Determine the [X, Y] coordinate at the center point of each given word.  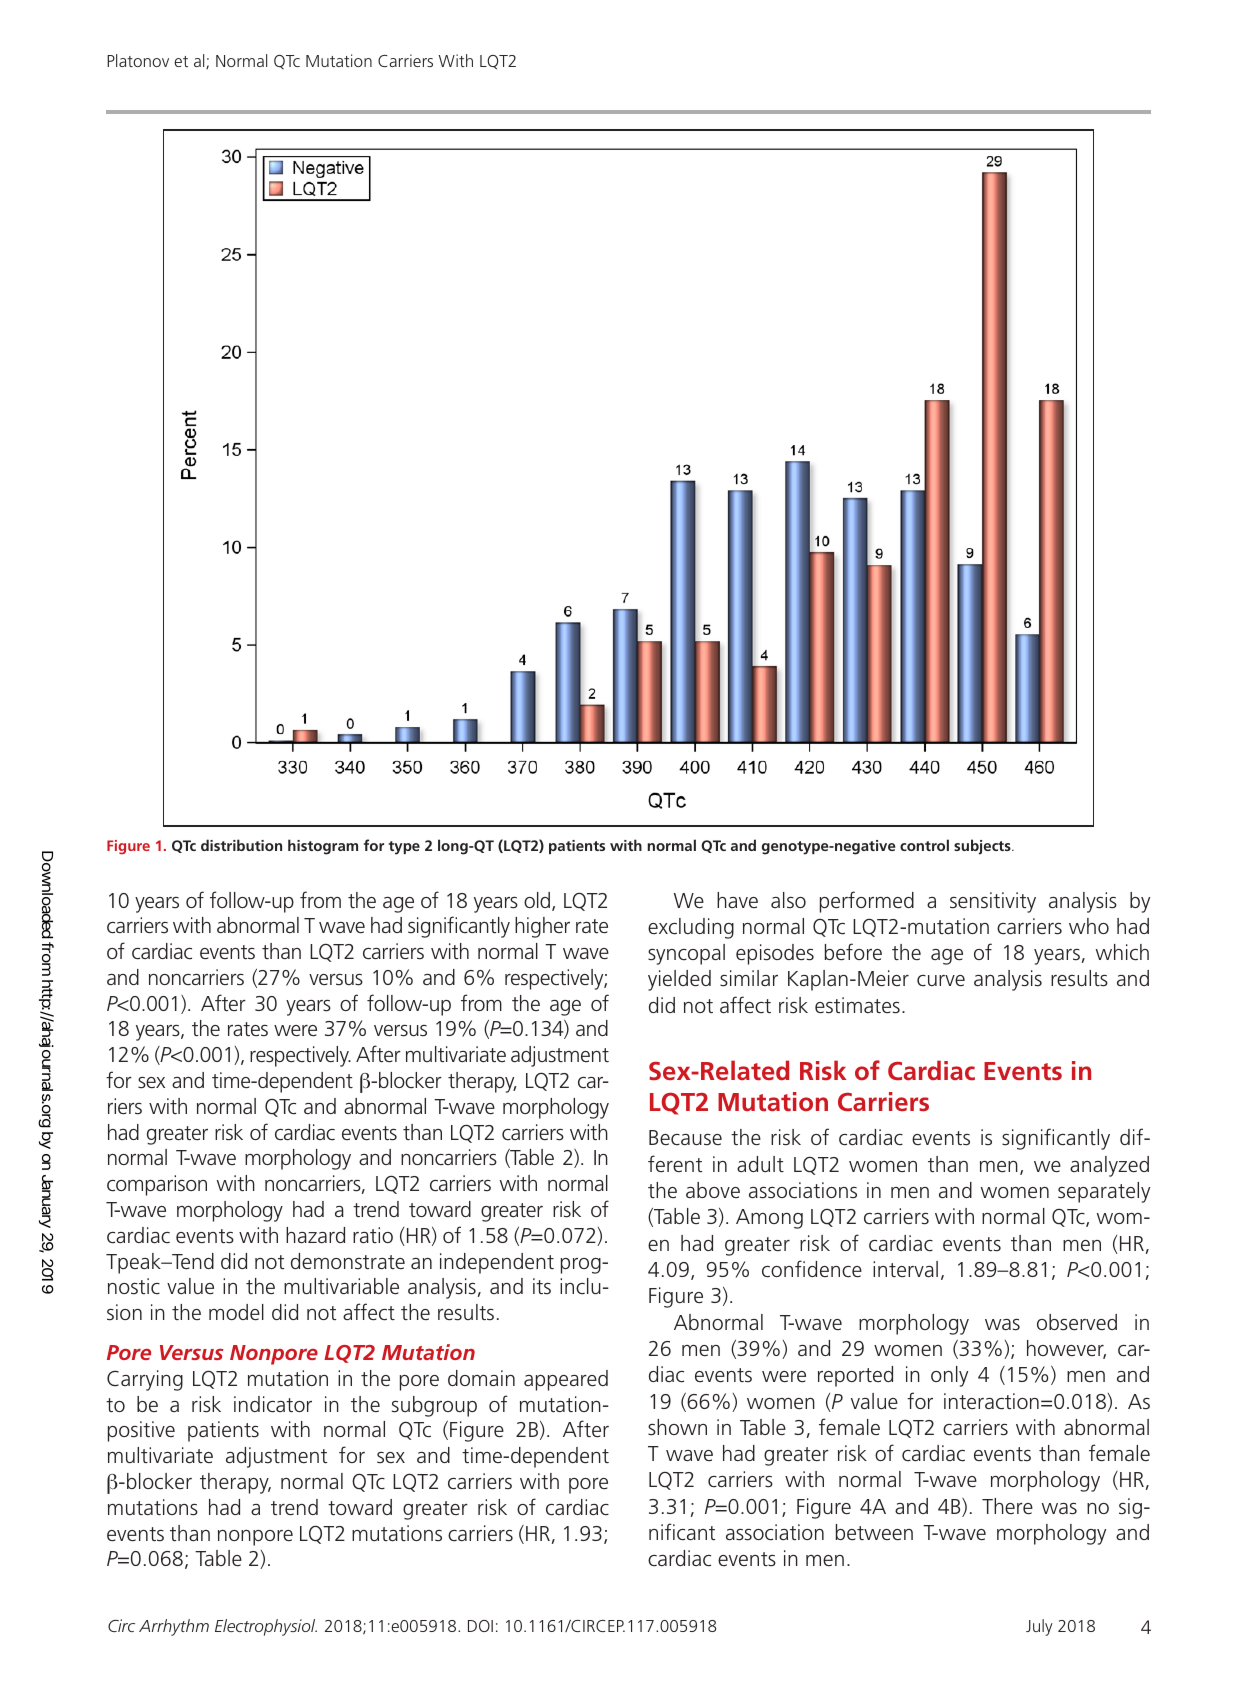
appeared [566, 1380]
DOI [480, 1626]
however [1066, 1349]
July [1039, 1627]
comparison [157, 1185]
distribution [241, 845]
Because [685, 1137]
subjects [983, 847]
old [538, 901]
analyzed [1109, 1166]
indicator [273, 1404]
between [874, 1532]
